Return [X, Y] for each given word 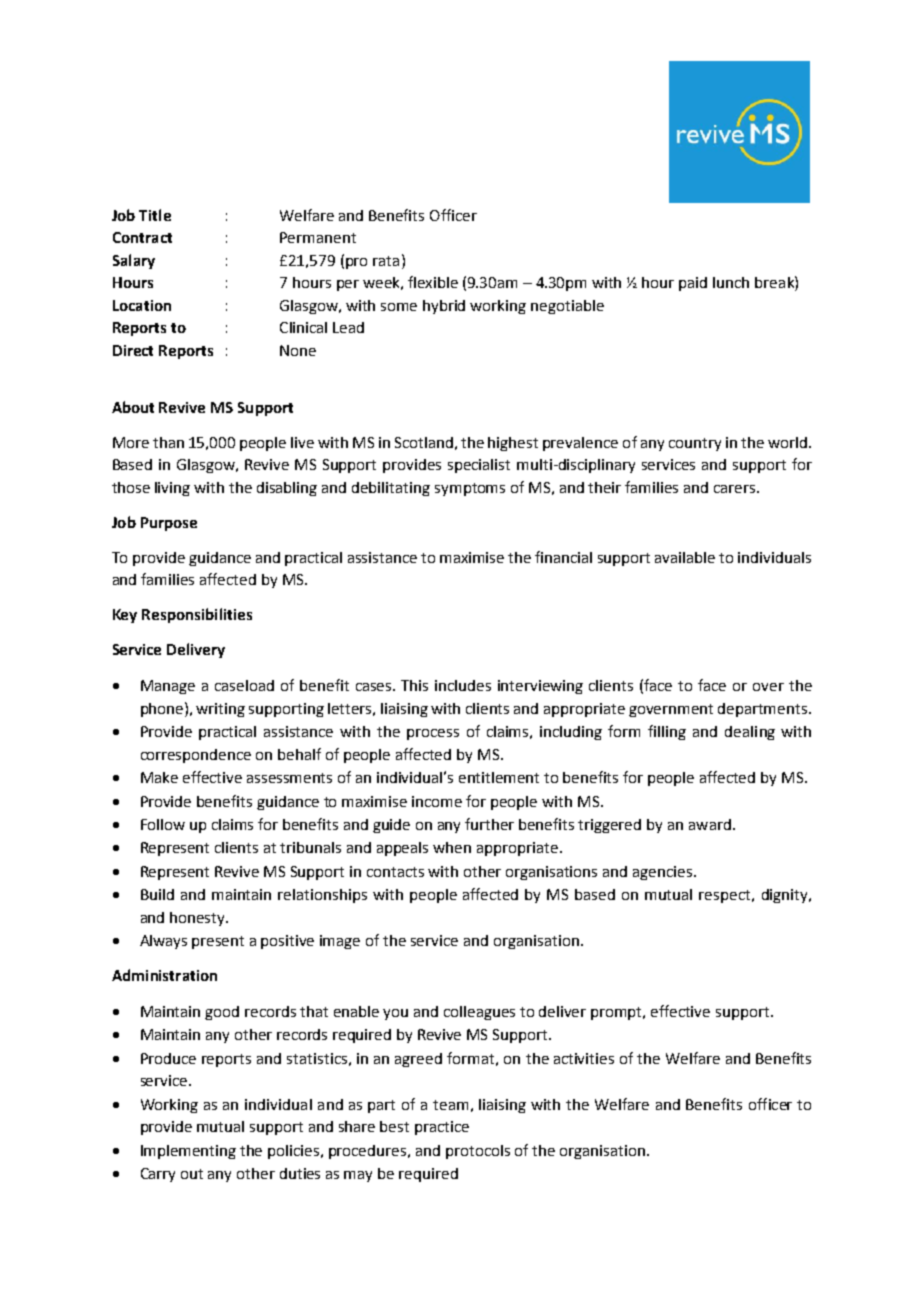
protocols [478, 1152]
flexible [433, 282]
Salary [134, 261]
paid [693, 284]
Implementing [188, 1152]
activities [584, 1058]
